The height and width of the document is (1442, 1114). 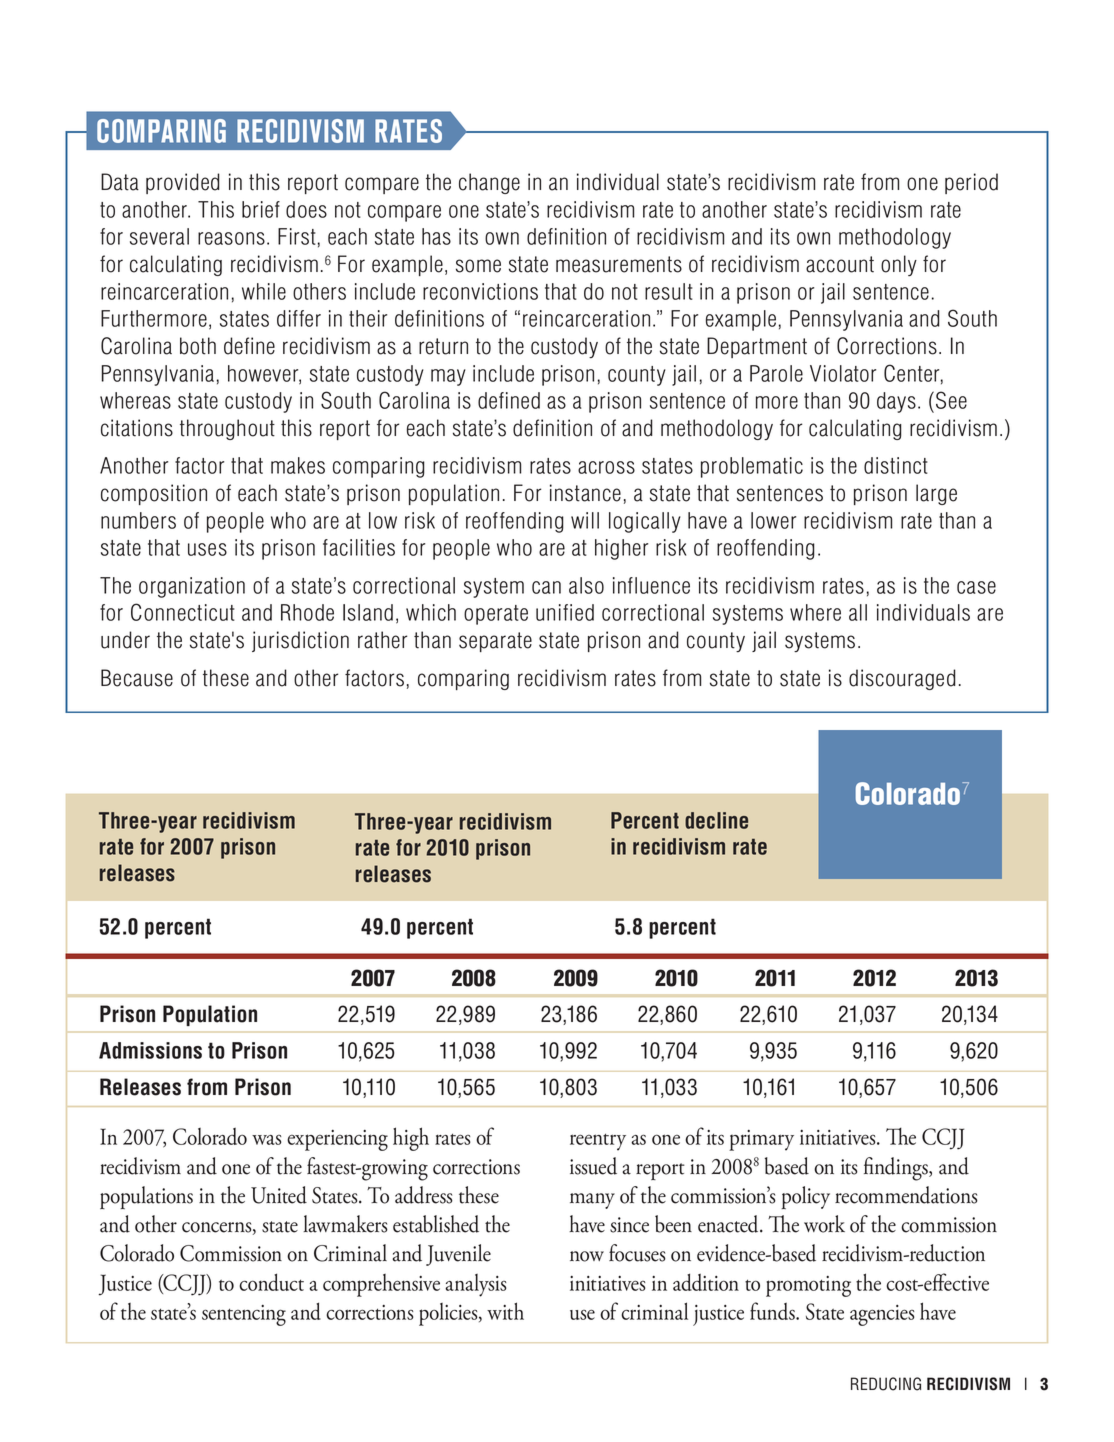 I want to click on change, so click(x=489, y=183).
